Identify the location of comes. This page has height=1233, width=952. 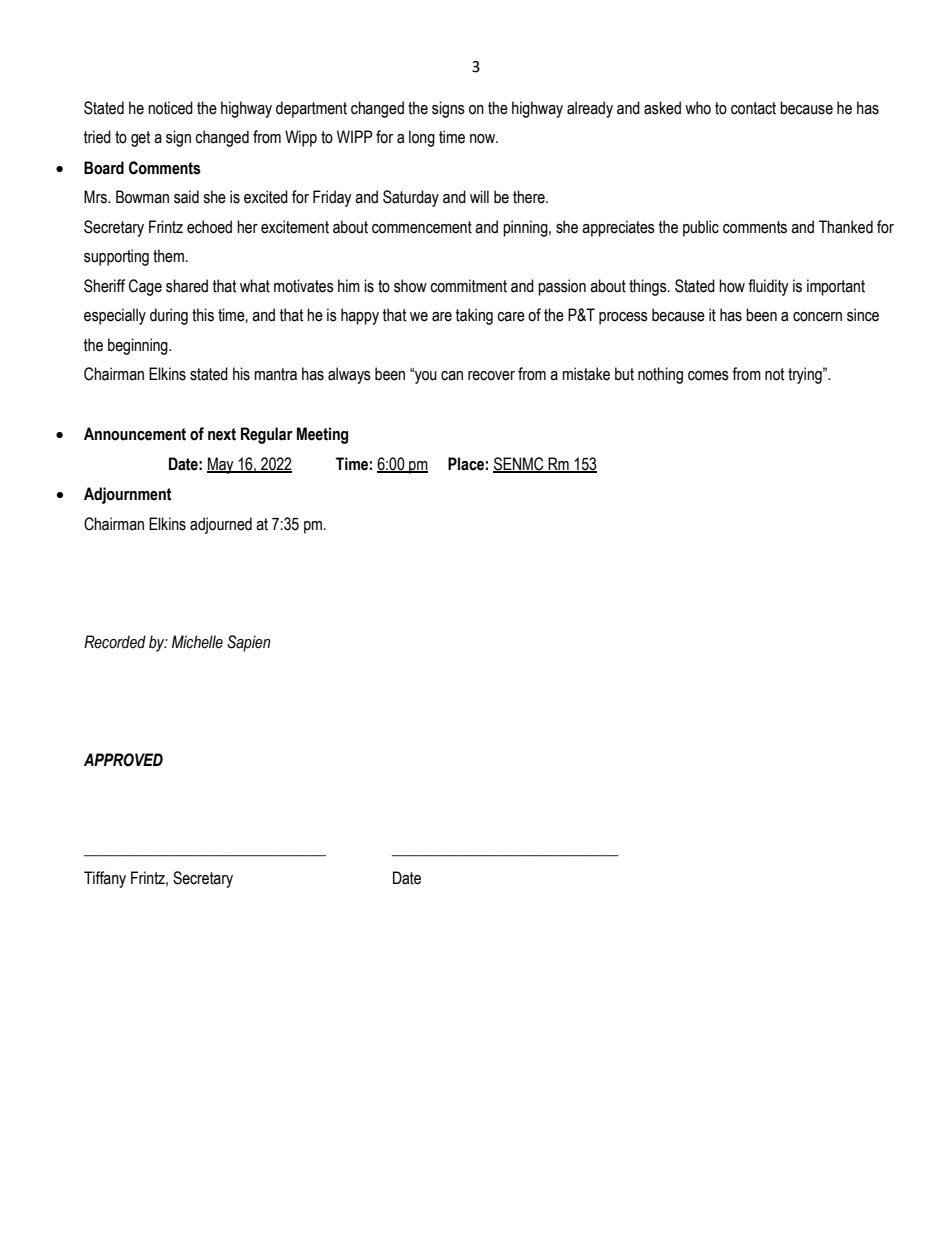
(708, 376).
